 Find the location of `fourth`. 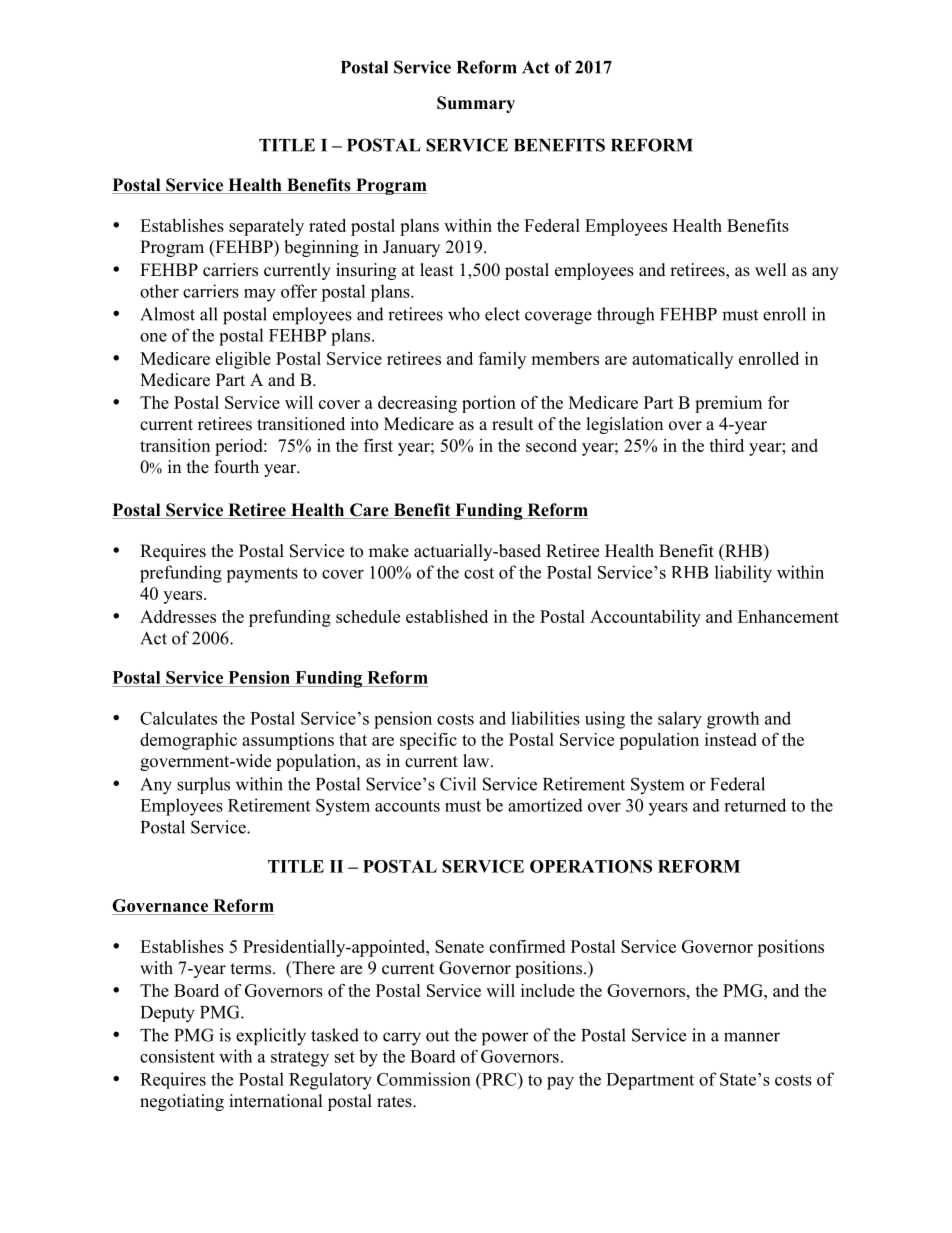

fourth is located at coordinates (236, 467).
